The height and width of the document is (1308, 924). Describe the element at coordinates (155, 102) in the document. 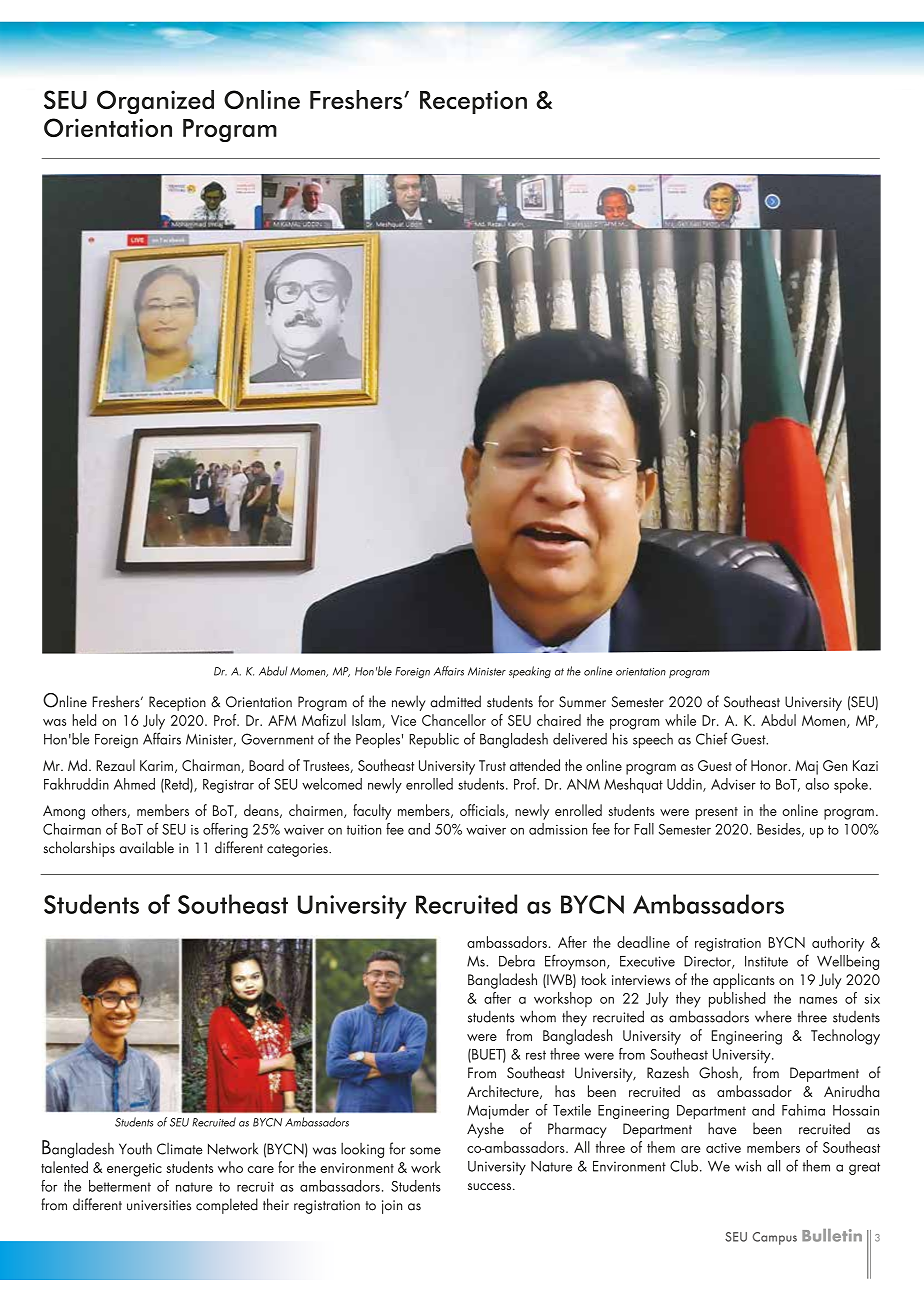

I see `Organized` at that location.
